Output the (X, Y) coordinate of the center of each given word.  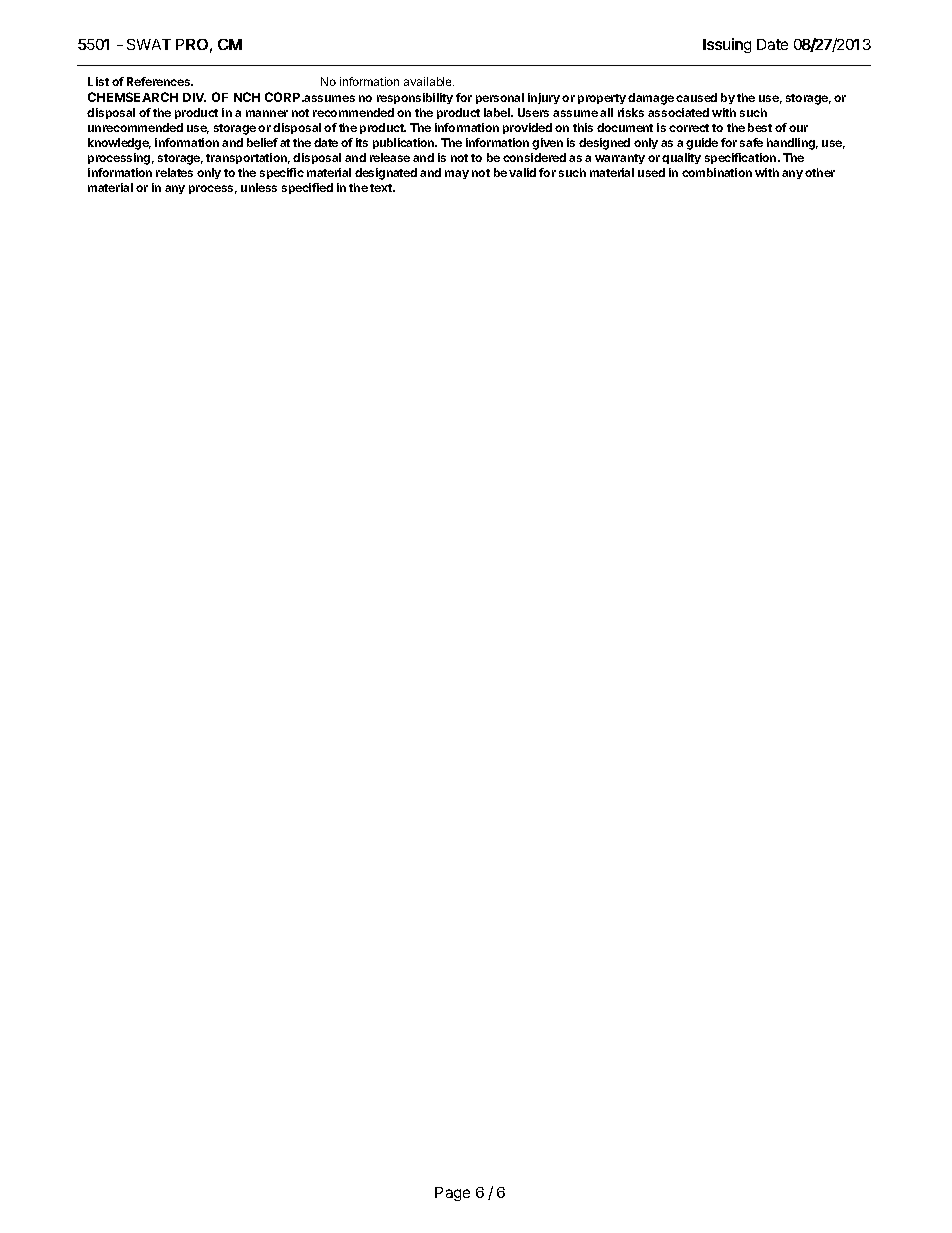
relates (174, 172)
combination (717, 172)
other (820, 172)
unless (259, 187)
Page (452, 1194)
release (390, 157)
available (429, 81)
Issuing (727, 45)
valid (522, 172)
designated (386, 174)
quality (681, 158)
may (457, 174)
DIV (194, 97)
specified (307, 188)
